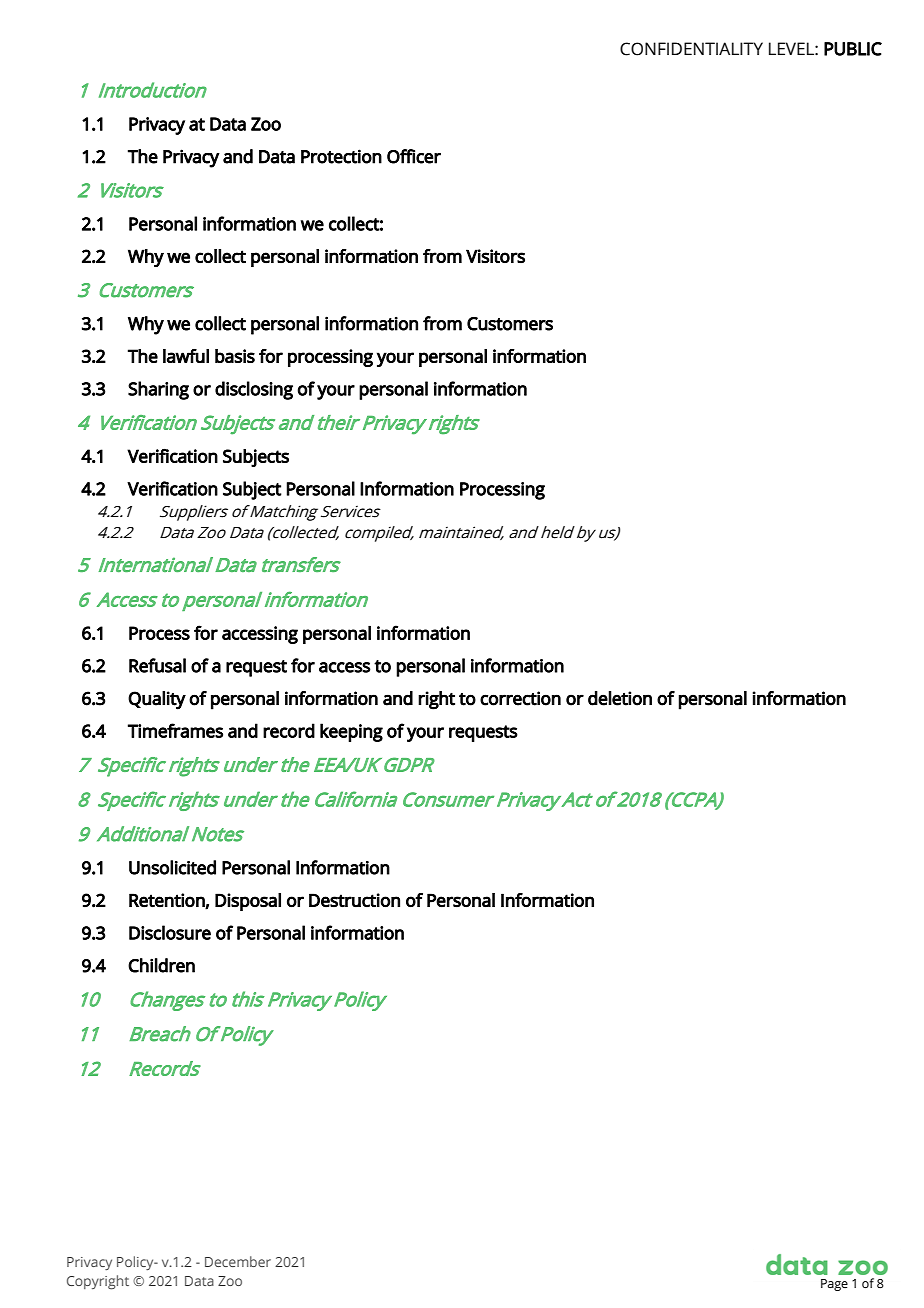  What do you see at coordinates (157, 665) in the screenshot?
I see `Refusal` at bounding box center [157, 665].
